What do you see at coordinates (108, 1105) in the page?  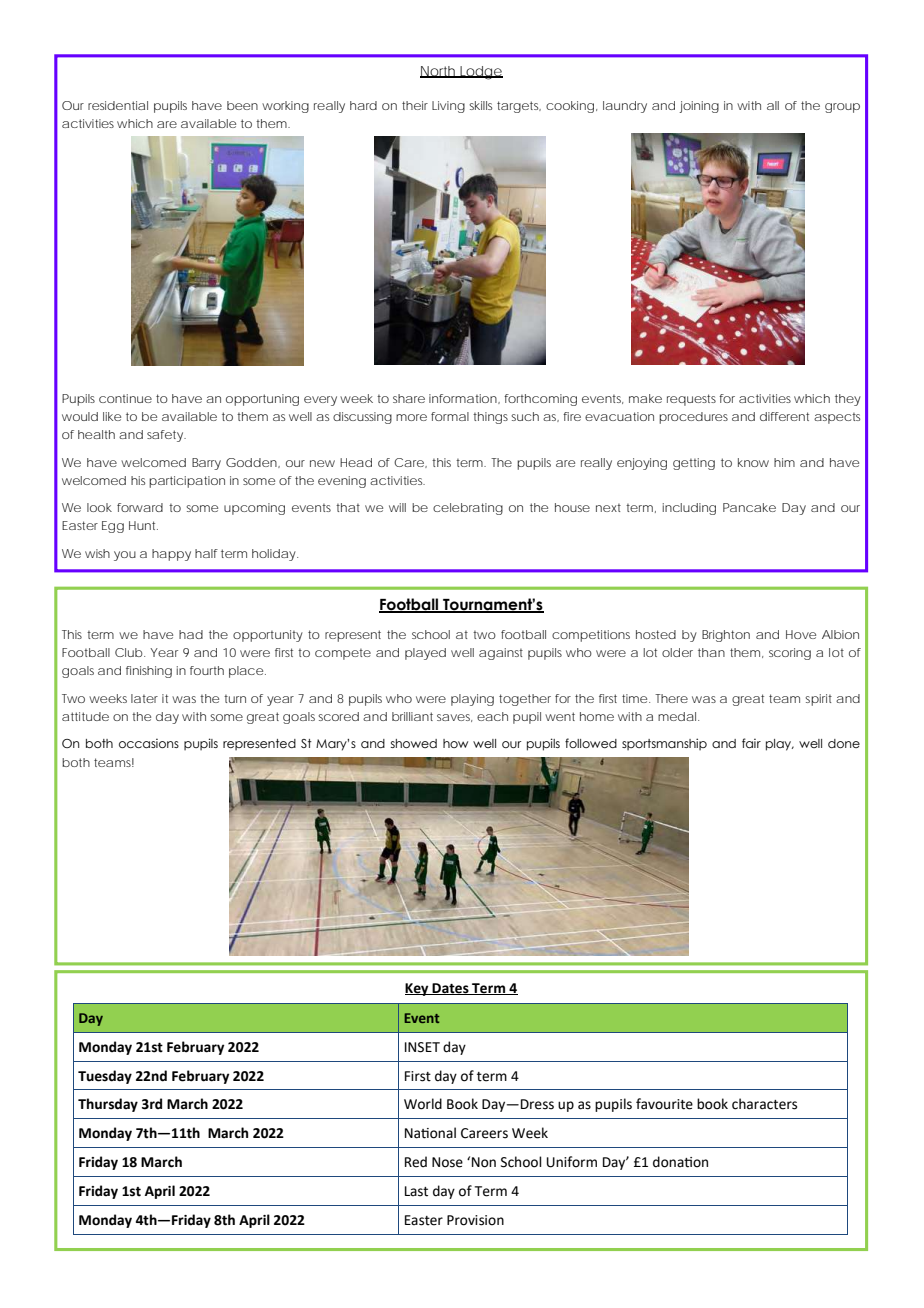 I see `Thursday` at bounding box center [108, 1105].
